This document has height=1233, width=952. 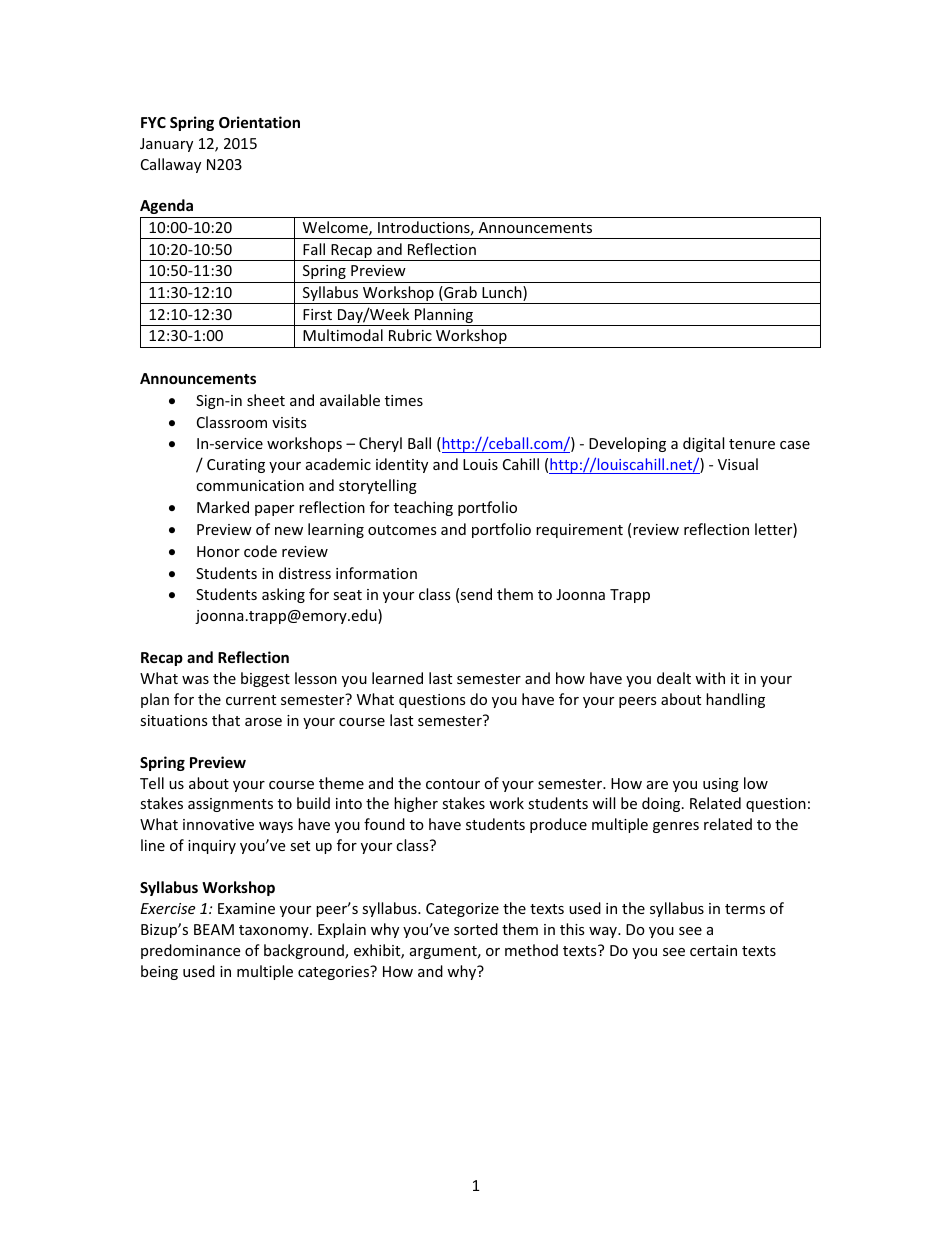 What do you see at coordinates (476, 929) in the document?
I see `sorted` at bounding box center [476, 929].
